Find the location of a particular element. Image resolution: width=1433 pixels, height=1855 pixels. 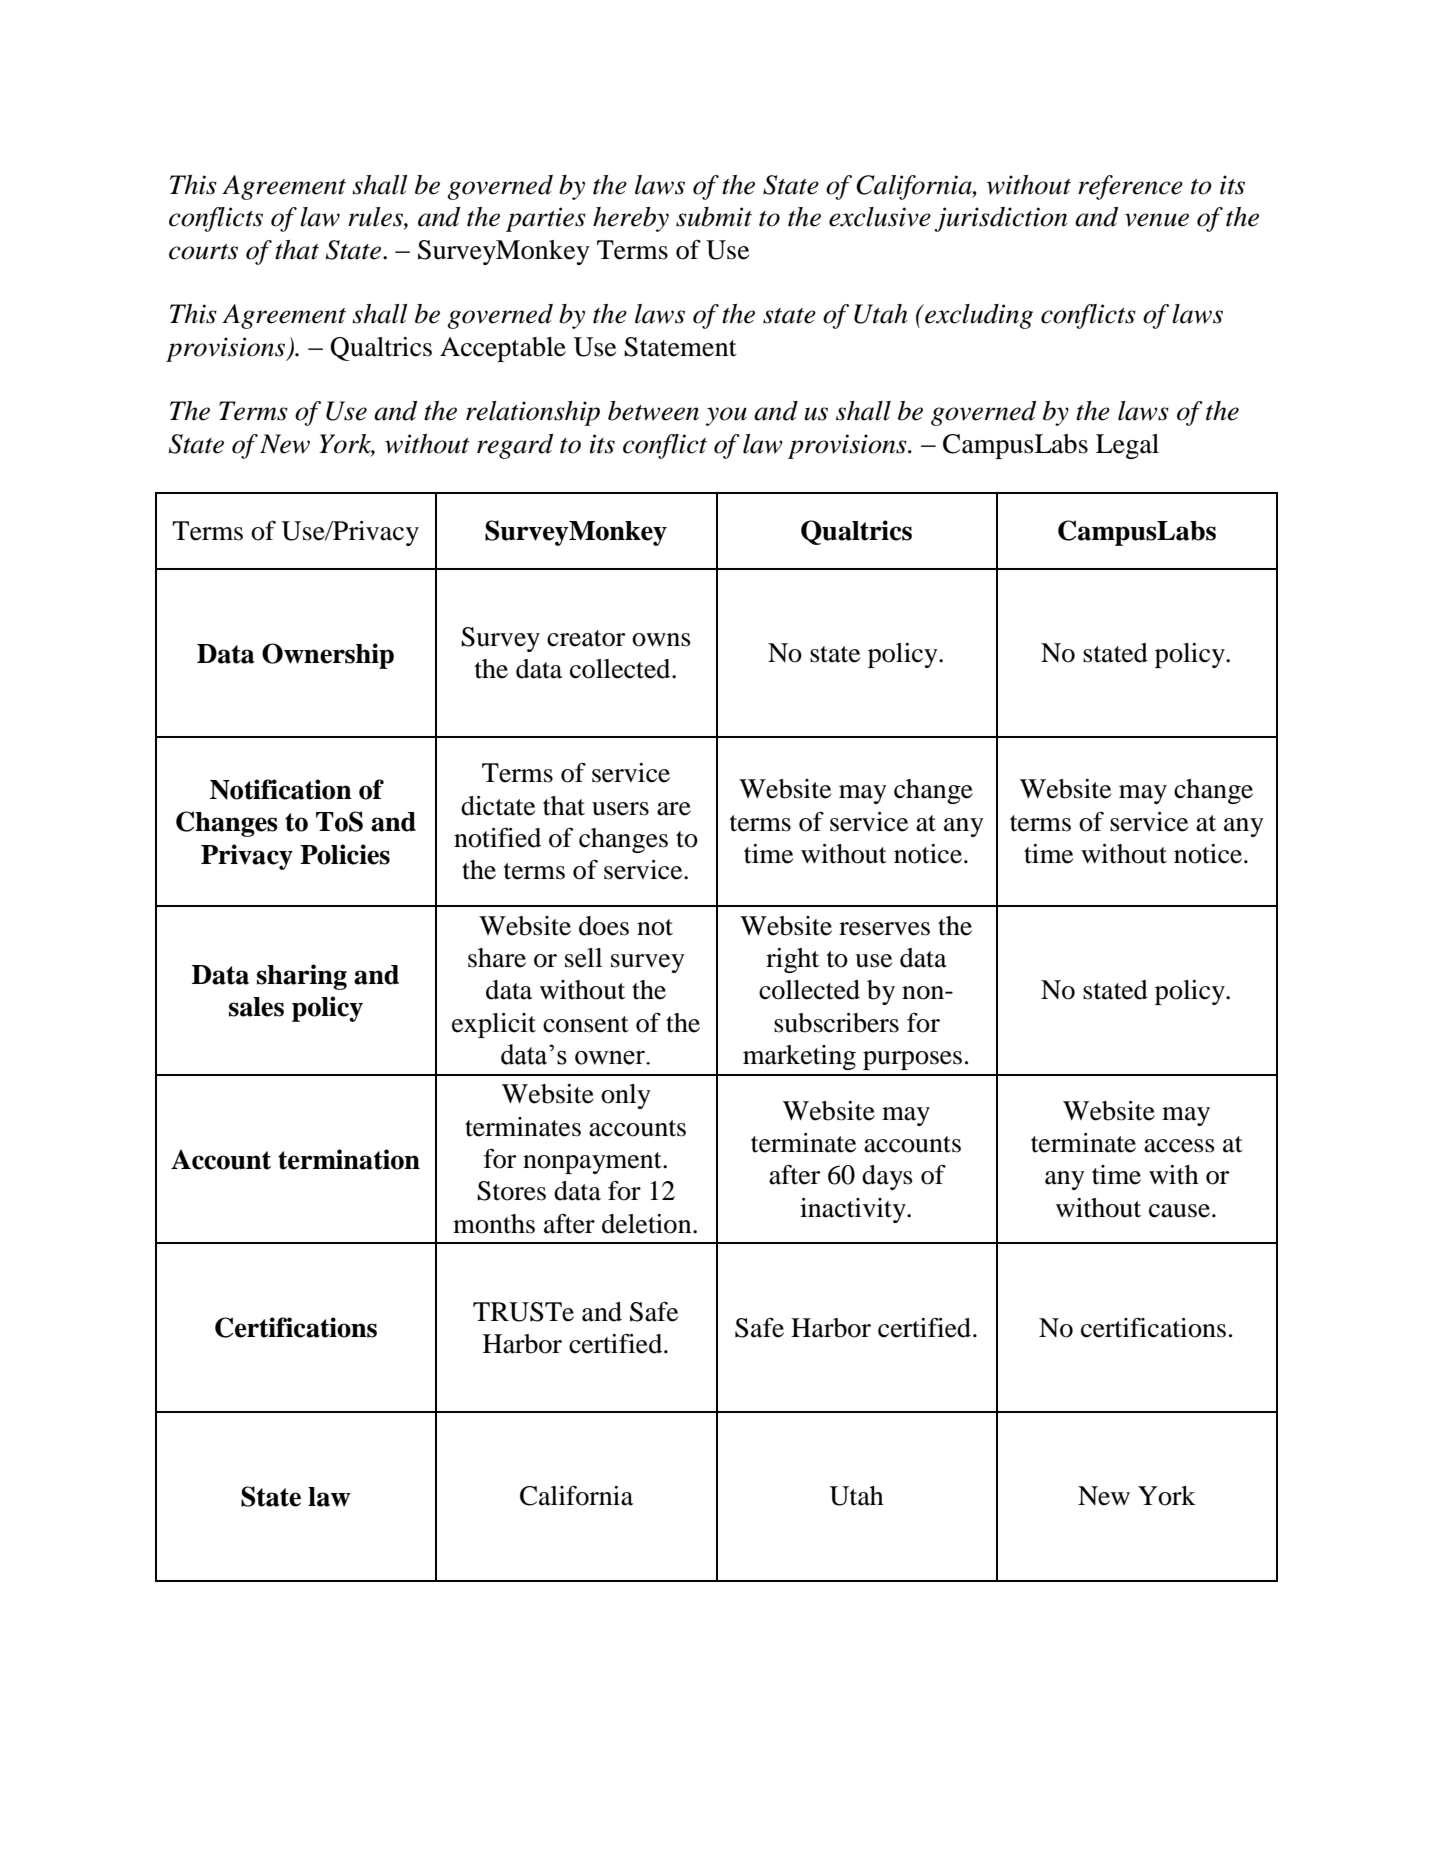

Notification is located at coordinates (281, 789).
